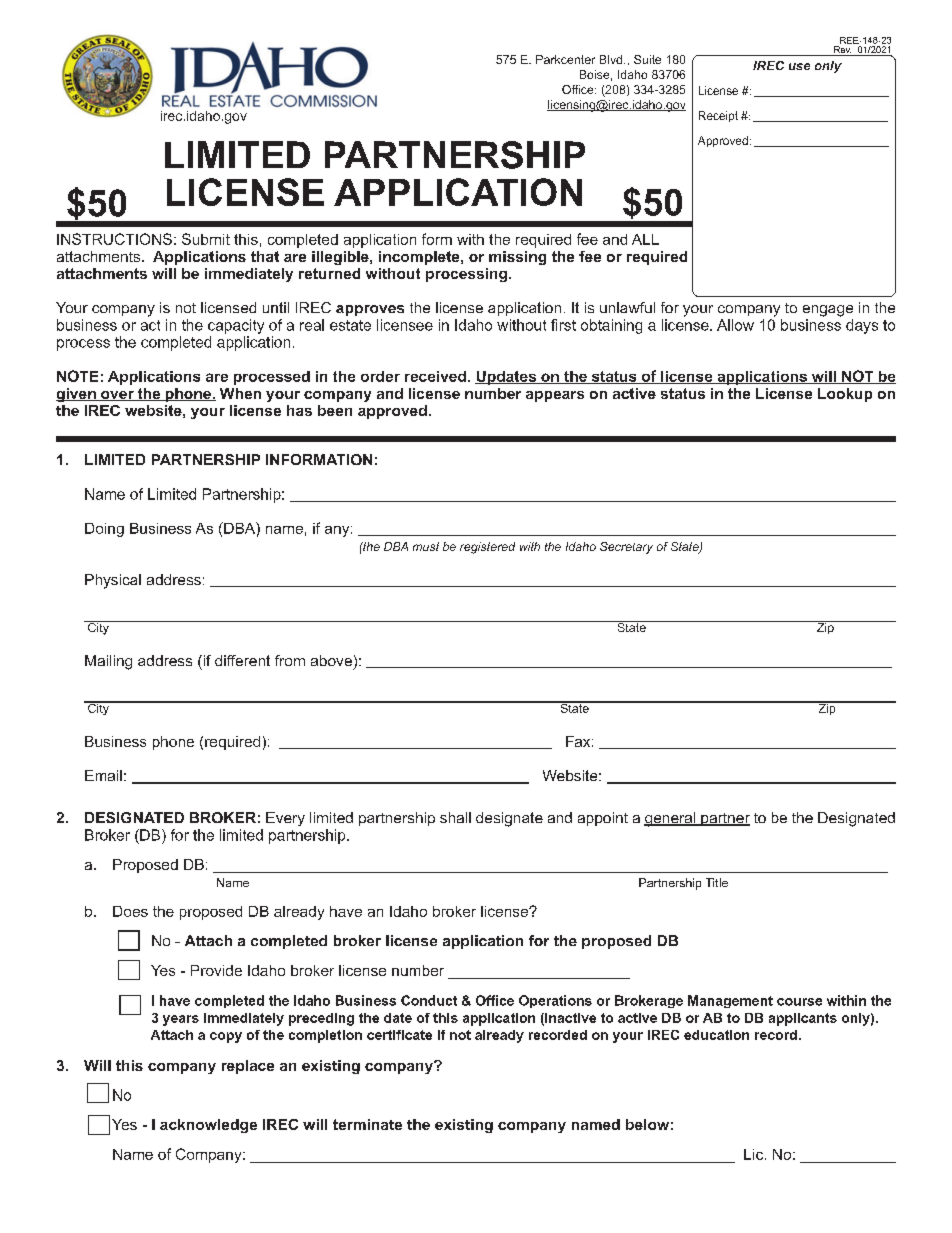 This document has width=952, height=1233. Describe the element at coordinates (487, 548) in the document. I see `registered` at that location.
